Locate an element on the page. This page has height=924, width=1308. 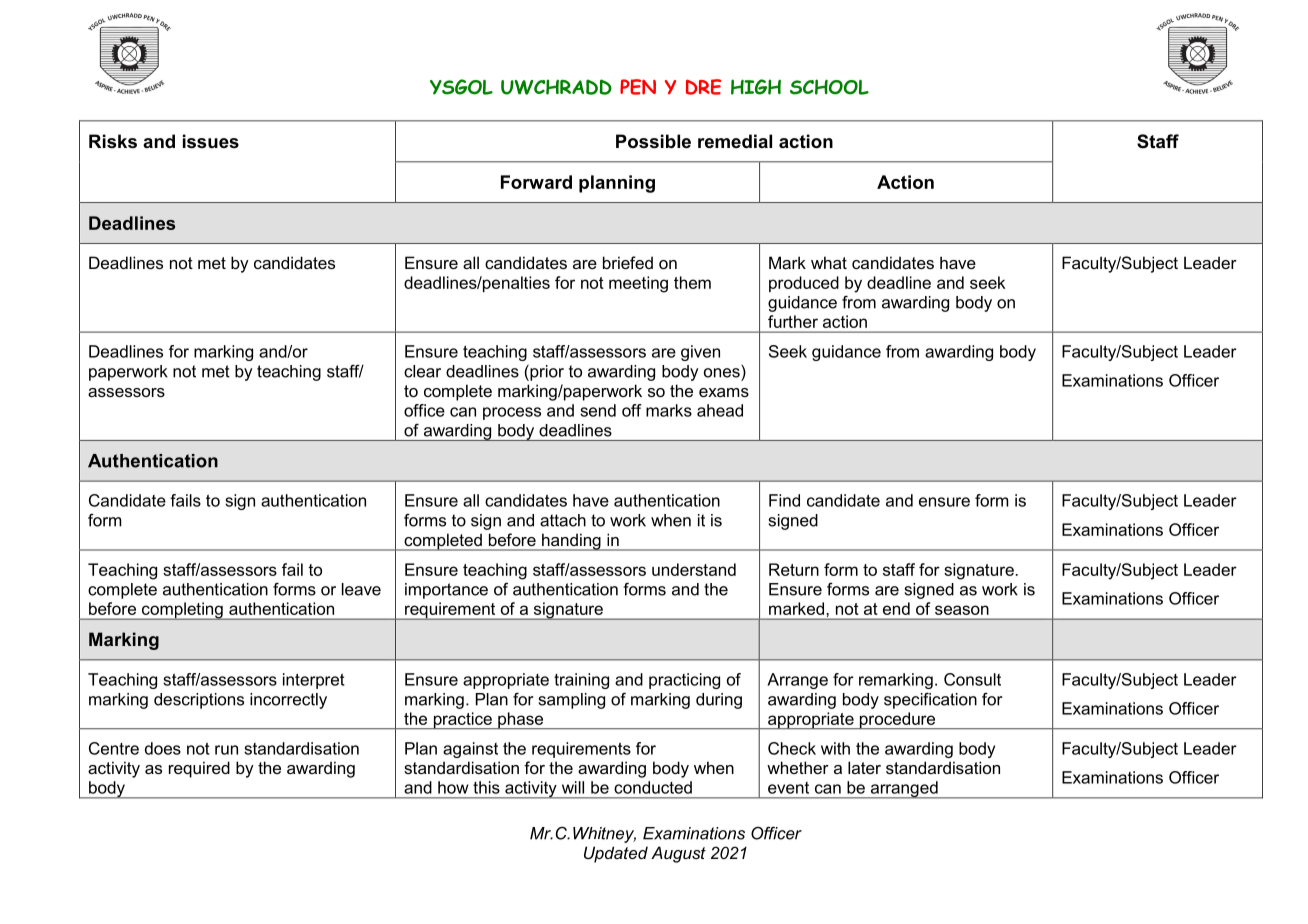
ones is located at coordinates (722, 373).
